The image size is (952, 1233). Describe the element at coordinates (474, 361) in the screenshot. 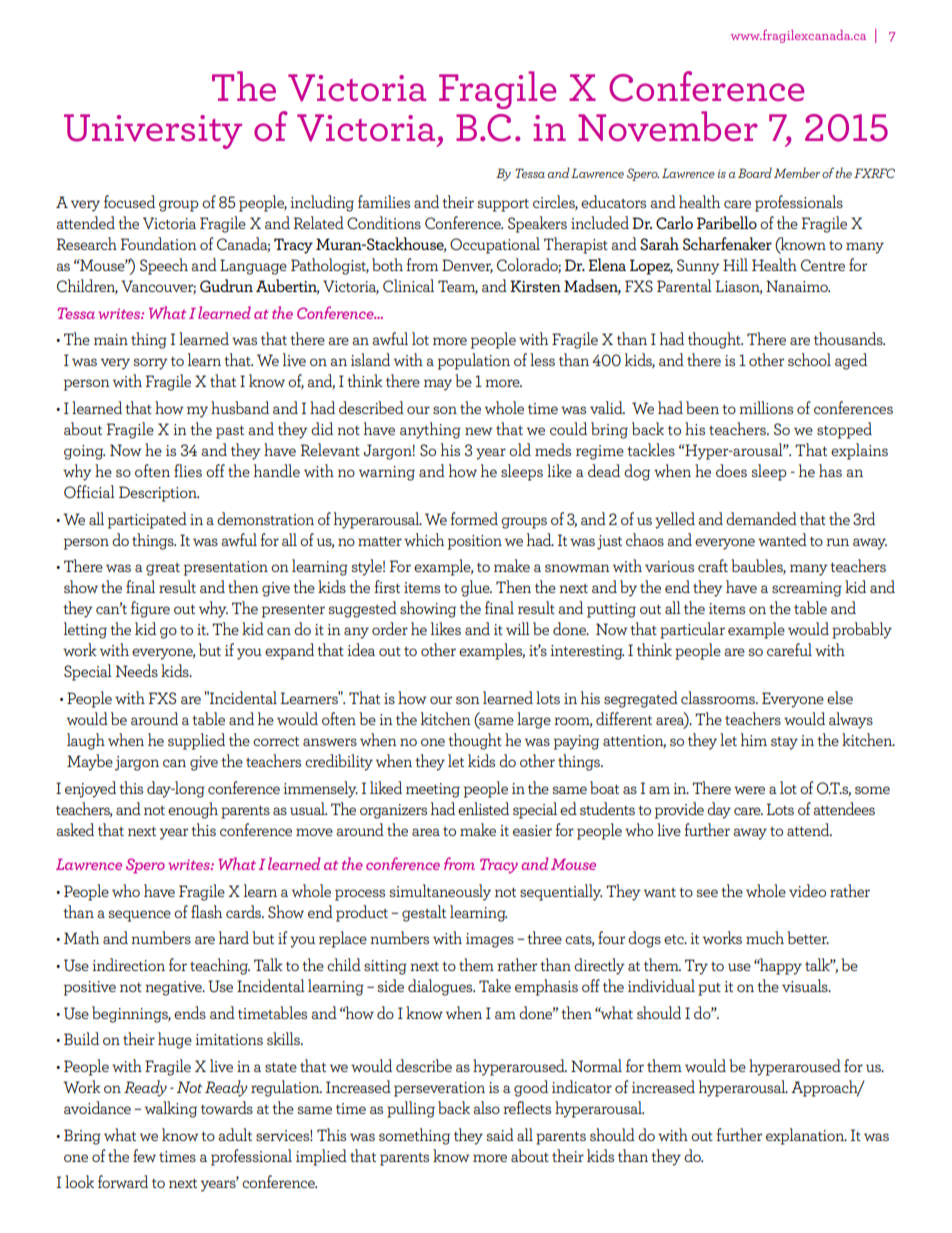

I see `population` at that location.
